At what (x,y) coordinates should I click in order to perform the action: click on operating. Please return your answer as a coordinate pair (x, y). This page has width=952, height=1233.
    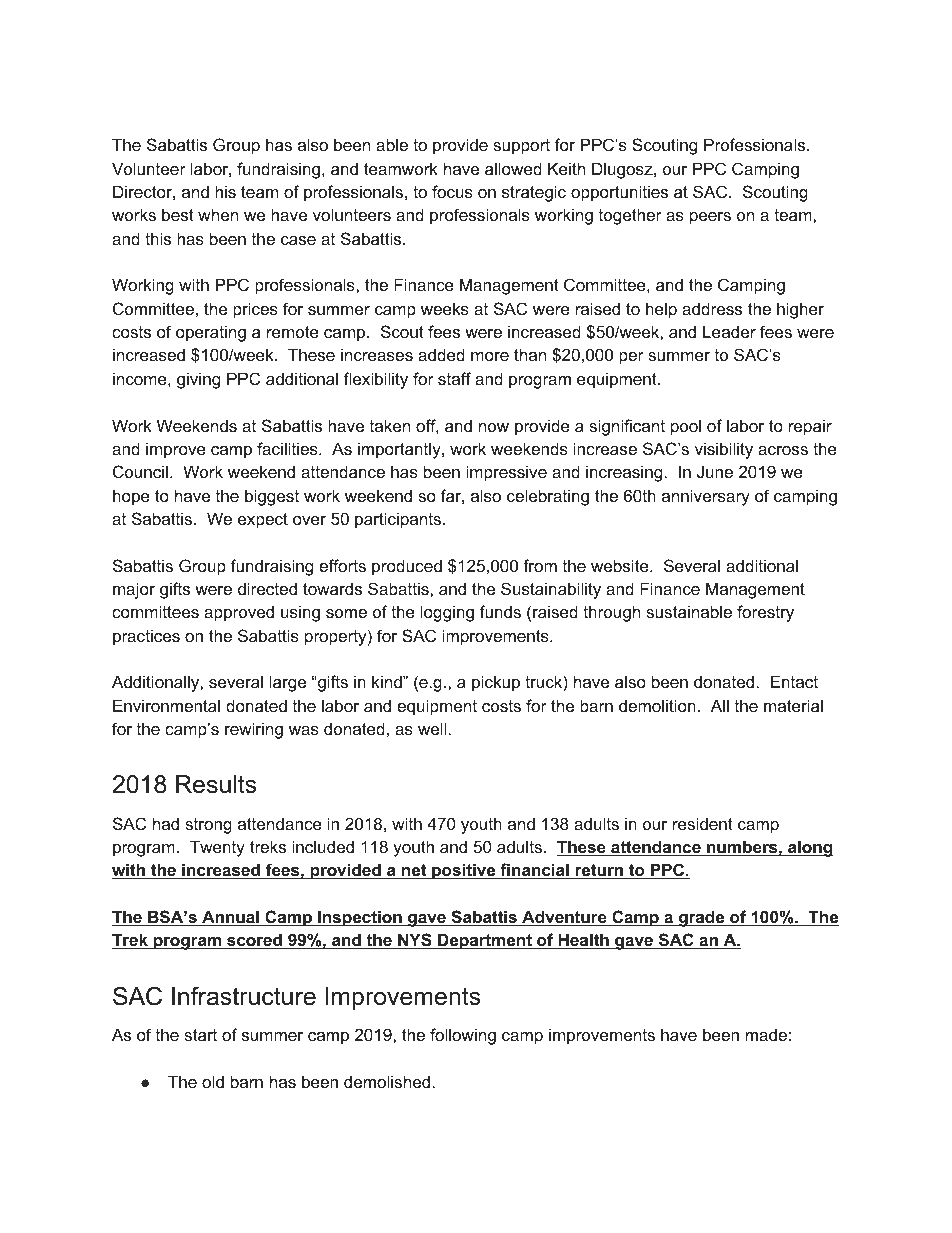
    Looking at the image, I should click on (211, 333).
